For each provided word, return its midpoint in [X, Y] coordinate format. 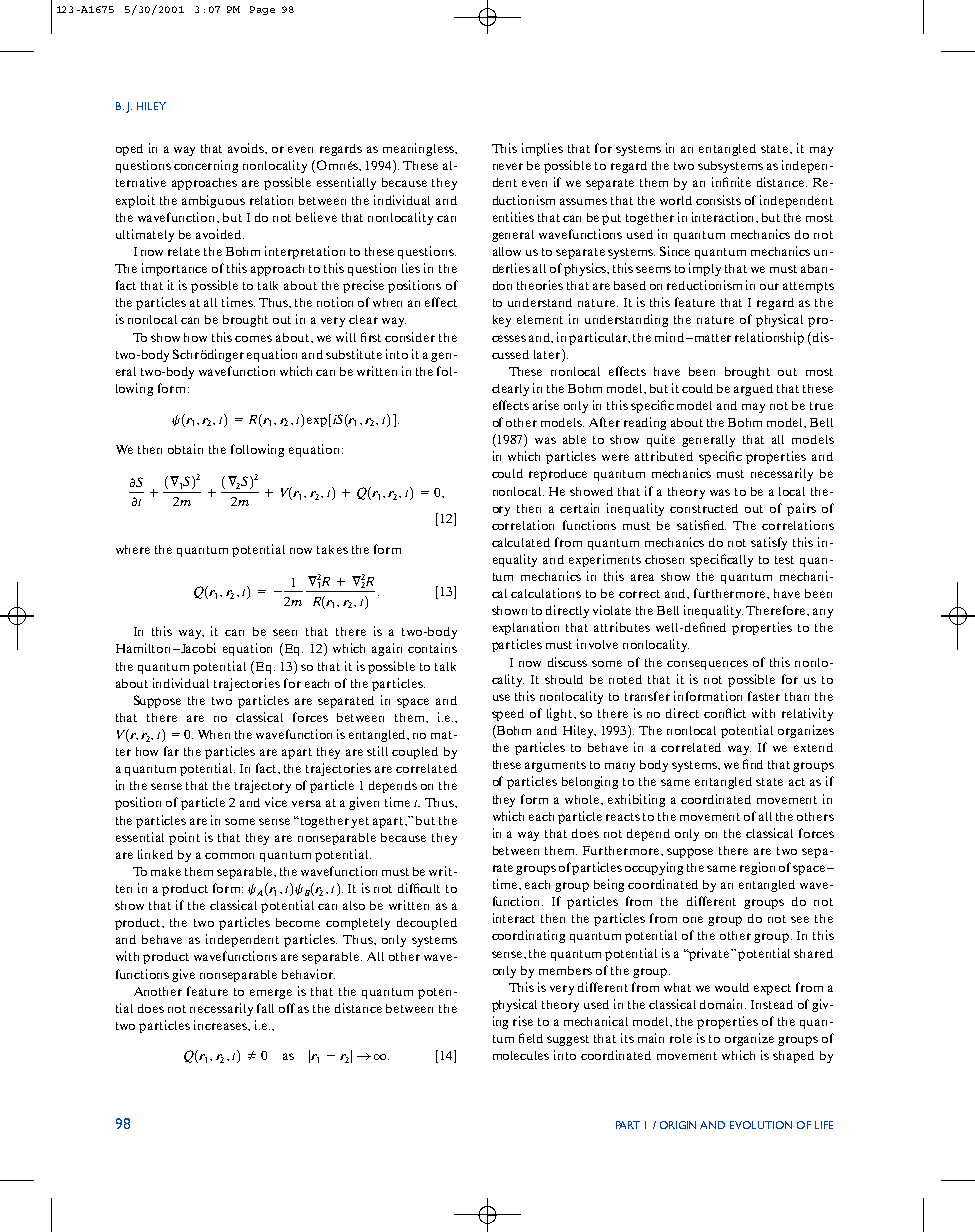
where [133, 549]
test [784, 560]
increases [221, 1025]
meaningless [419, 149]
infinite [731, 182]
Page [262, 10]
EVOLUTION [761, 1125]
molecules [521, 1055]
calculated [521, 542]
